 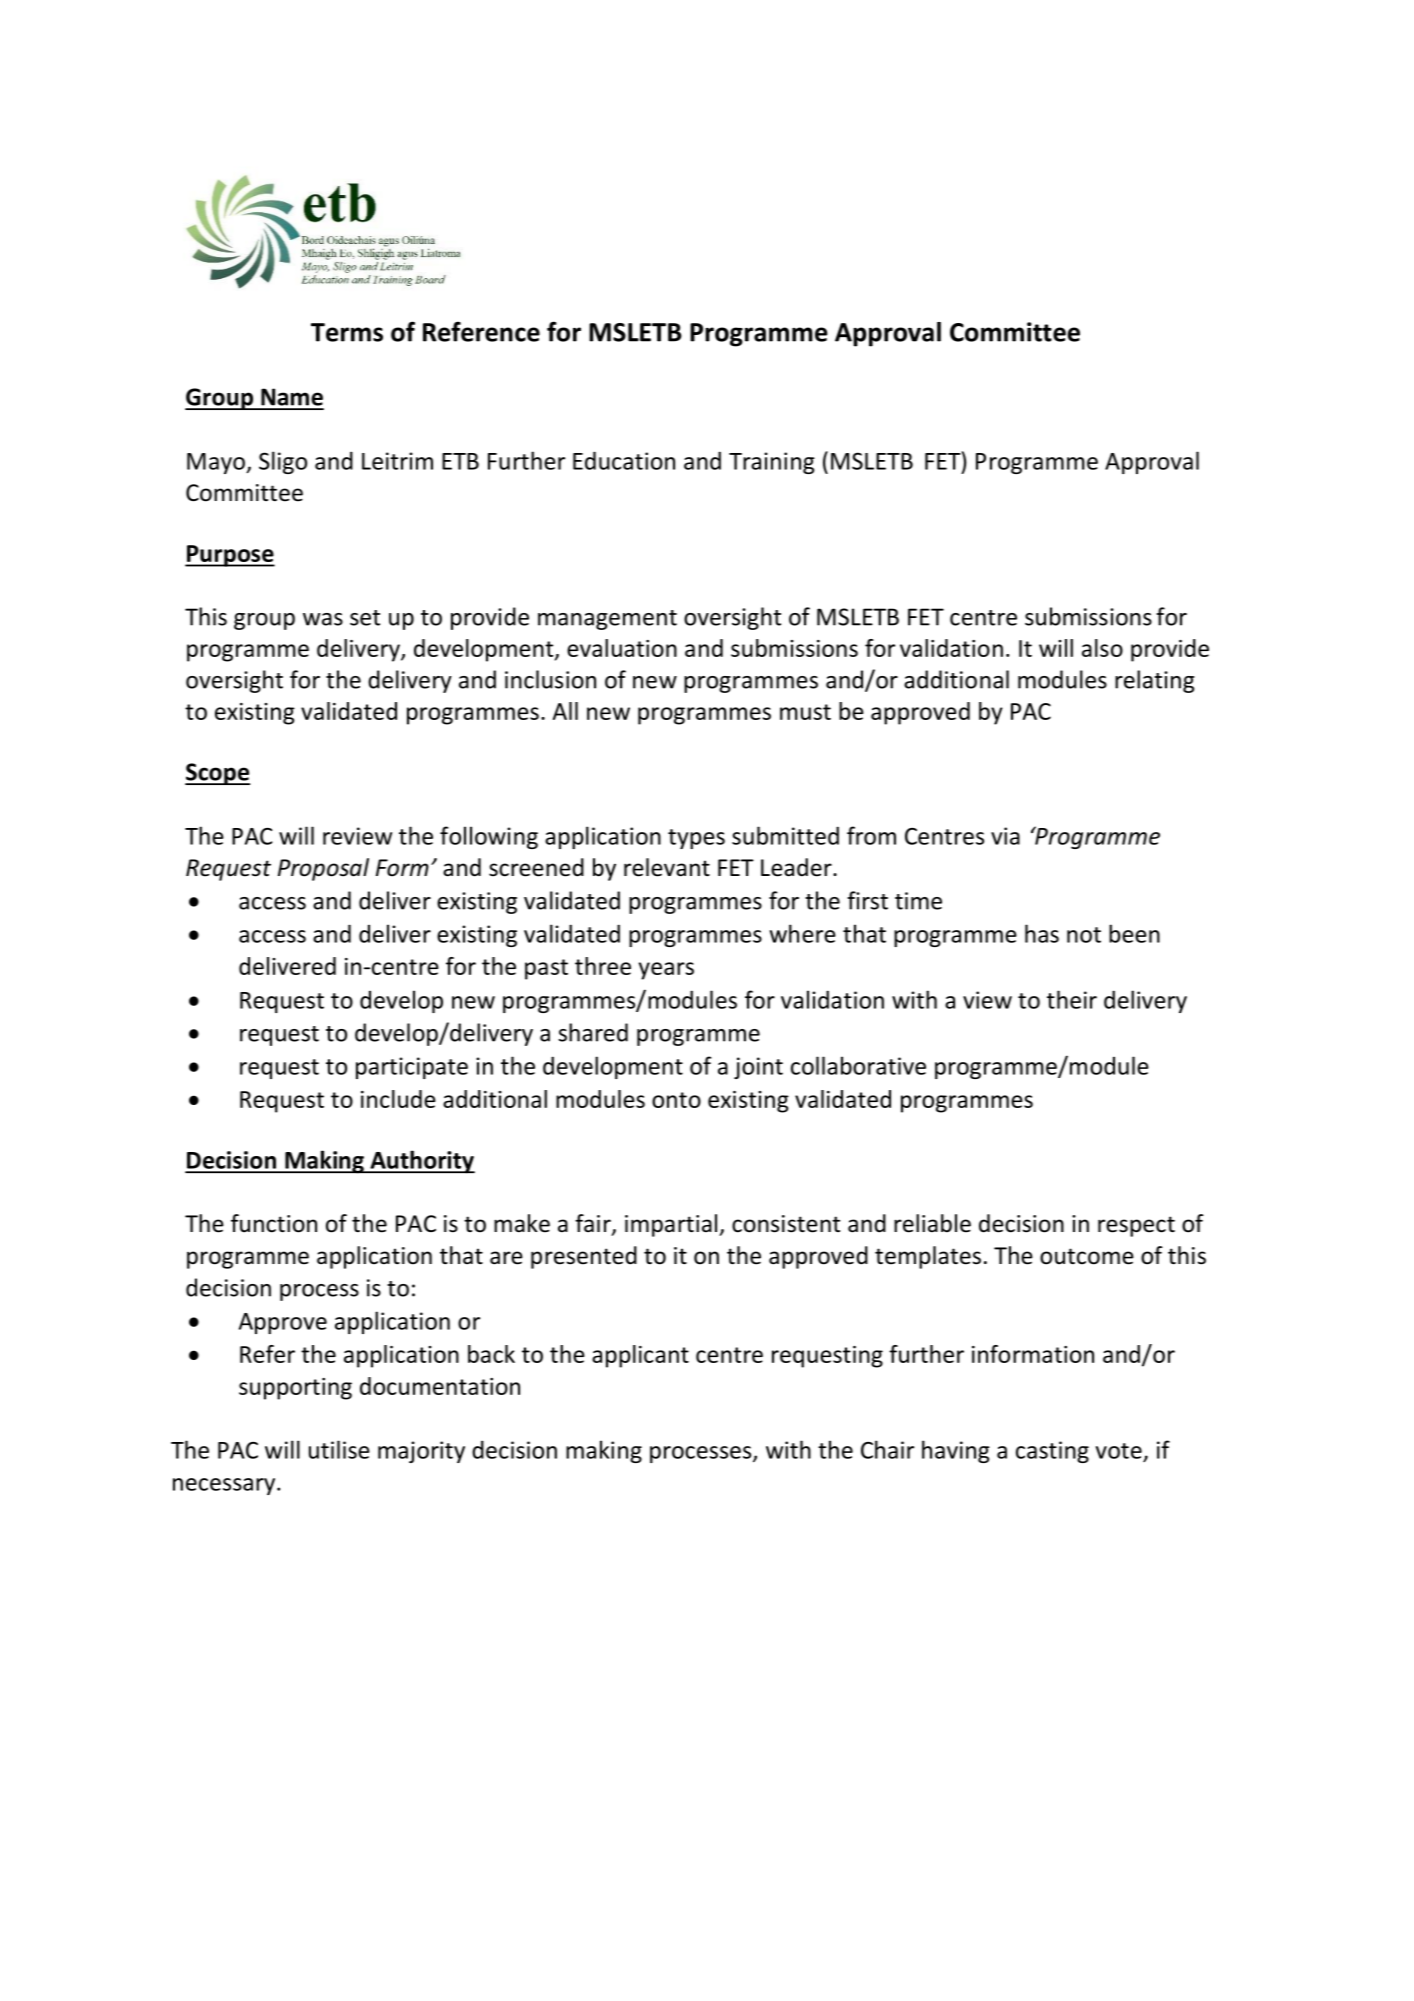 I want to click on function, so click(x=274, y=1223).
